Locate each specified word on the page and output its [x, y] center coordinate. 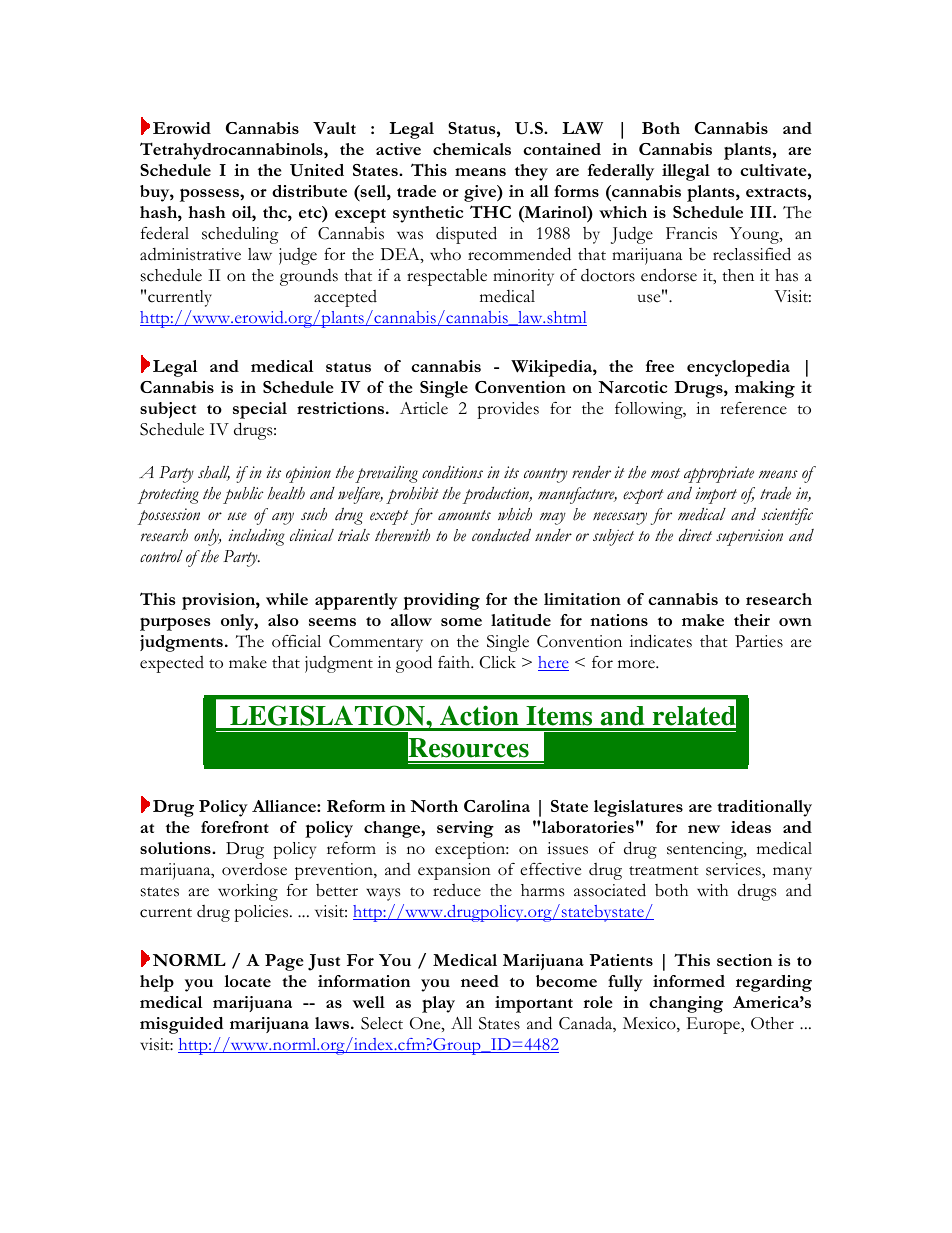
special [260, 410]
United [317, 170]
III [762, 212]
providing [441, 601]
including [256, 537]
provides [508, 410]
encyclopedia [738, 368]
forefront [235, 827]
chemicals [472, 149]
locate [247, 981]
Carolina [497, 806]
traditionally [764, 808]
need [480, 981]
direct [695, 535]
